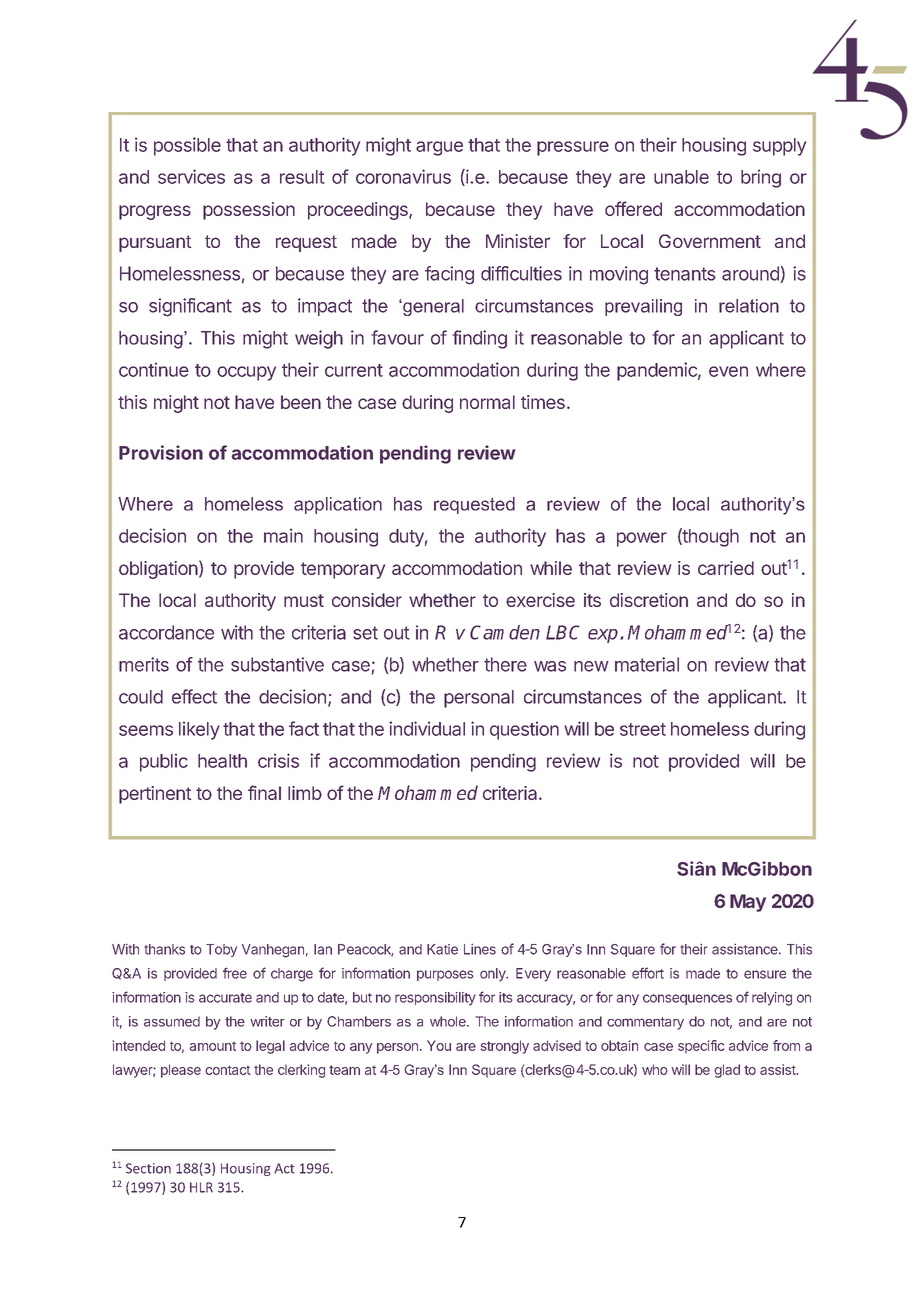 The height and width of the screenshot is (1308, 924). I want to click on material, so click(647, 664).
